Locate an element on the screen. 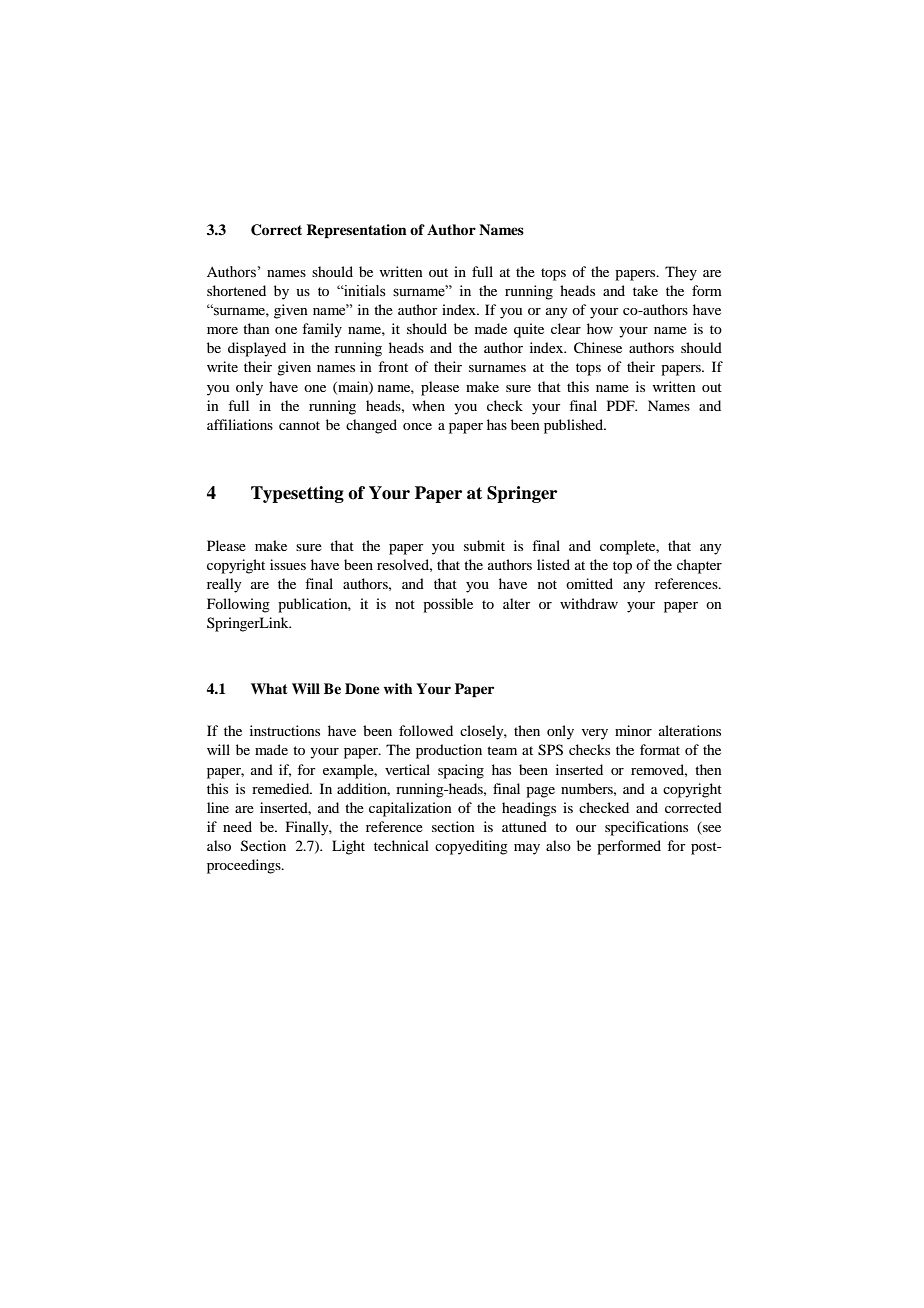 Image resolution: width=924 pixels, height=1308 pixels. They is located at coordinates (681, 273).
